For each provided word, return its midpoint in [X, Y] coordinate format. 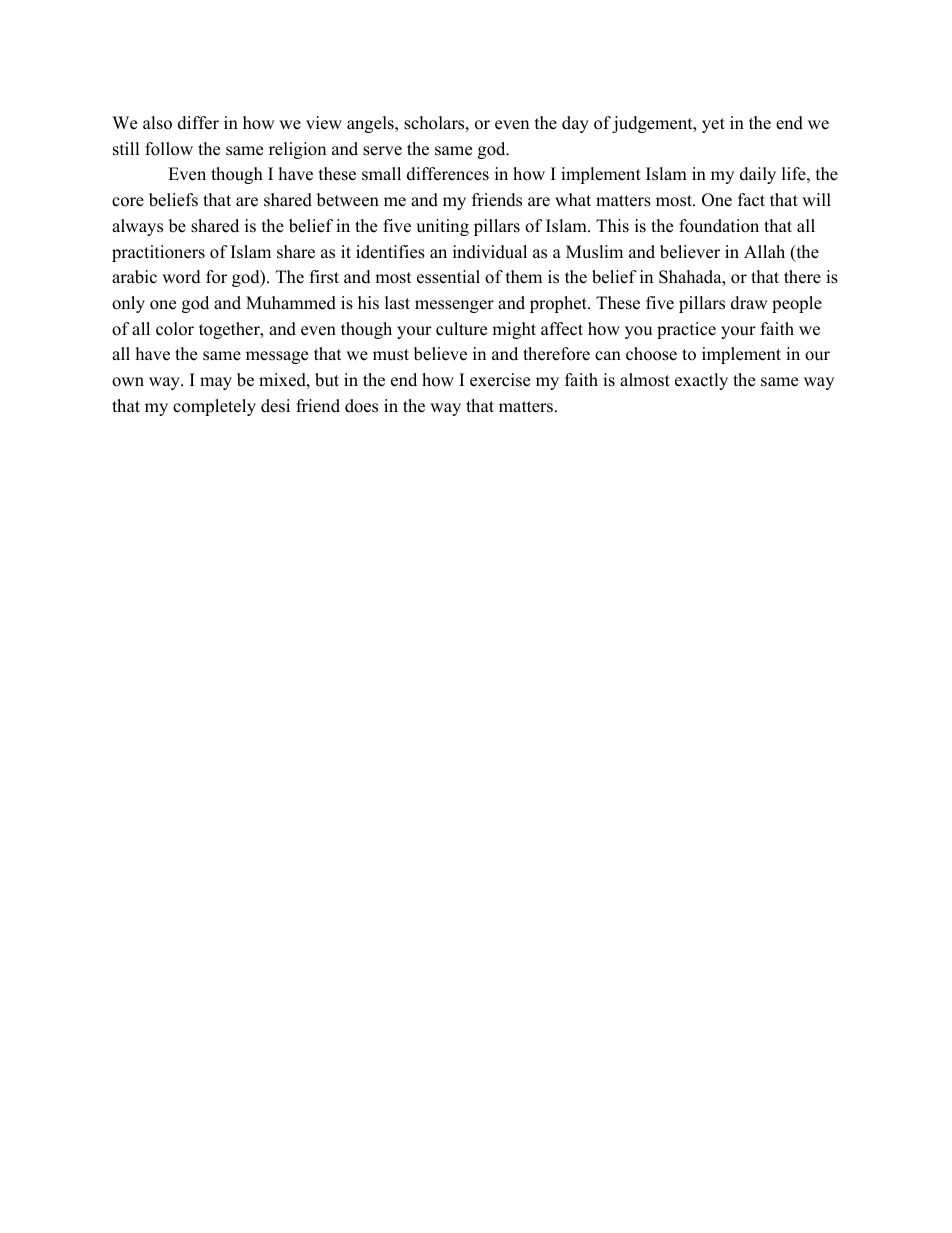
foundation [719, 226]
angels [371, 124]
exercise [500, 380]
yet [713, 125]
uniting [442, 227]
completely [214, 407]
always [137, 227]
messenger [454, 306]
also [157, 123]
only [128, 304]
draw [749, 303]
